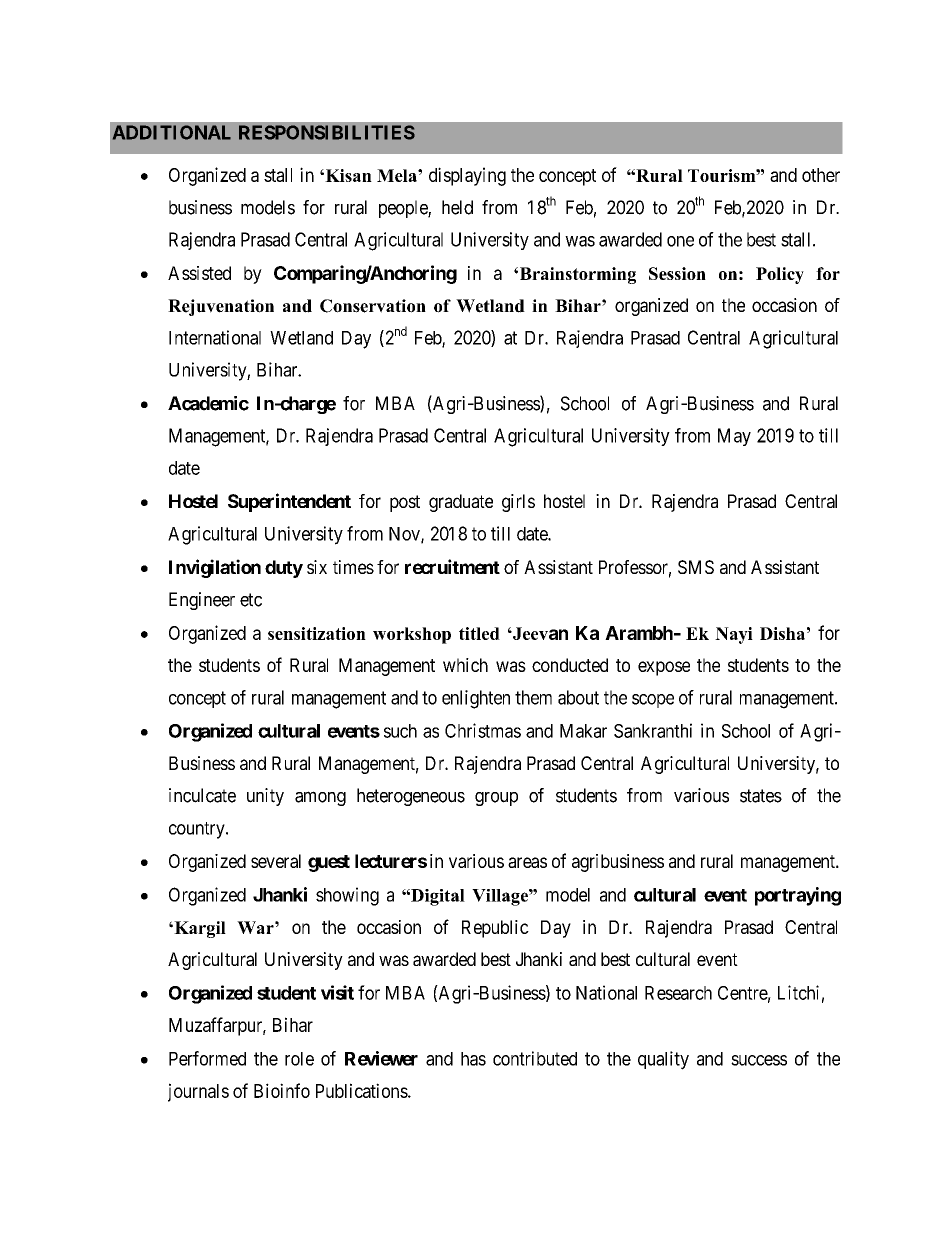 The width and height of the page is (952, 1233). Describe the element at coordinates (207, 1058) in the page. I see `Performed` at that location.
